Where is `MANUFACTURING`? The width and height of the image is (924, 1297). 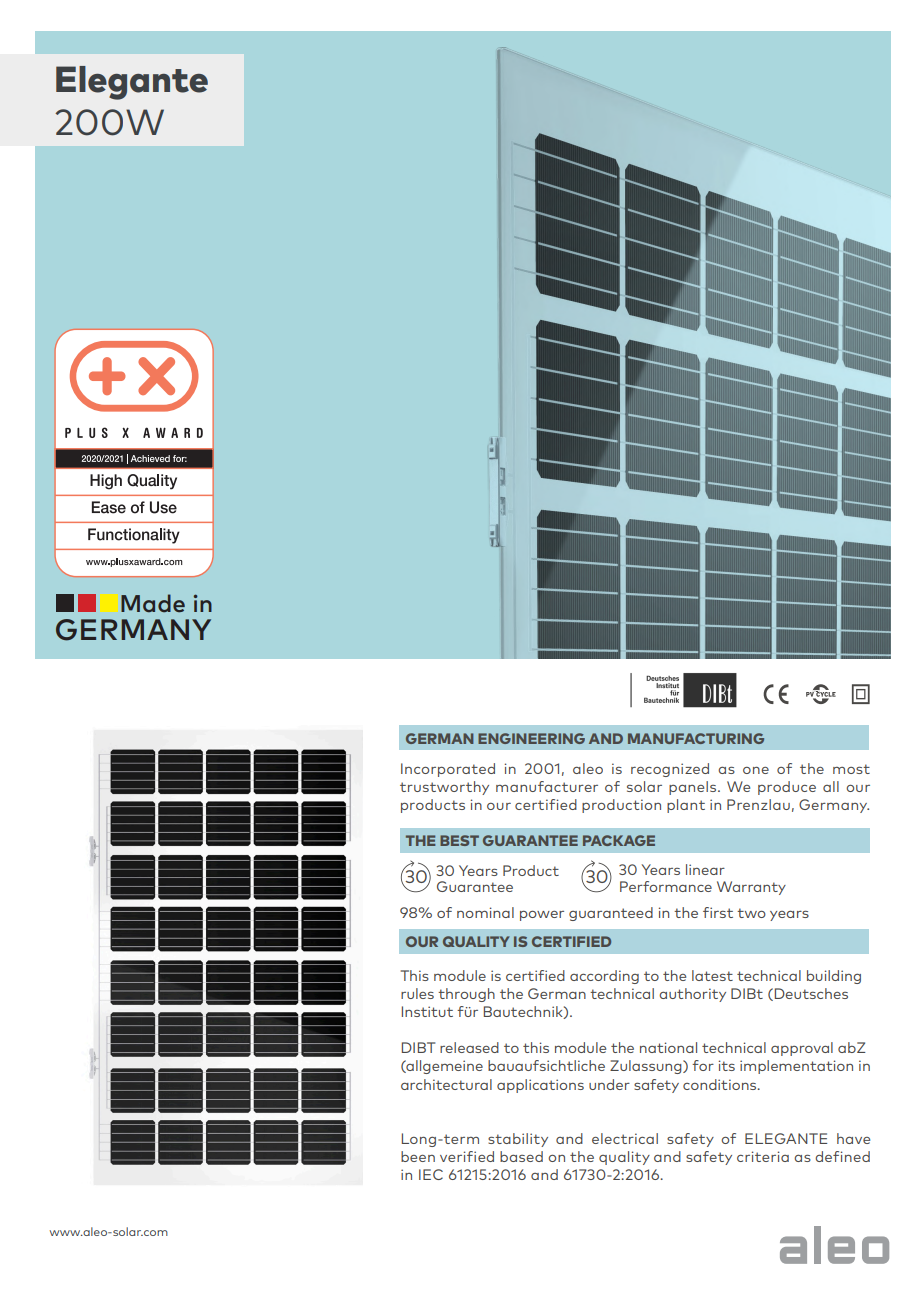 MANUFACTURING is located at coordinates (696, 738).
